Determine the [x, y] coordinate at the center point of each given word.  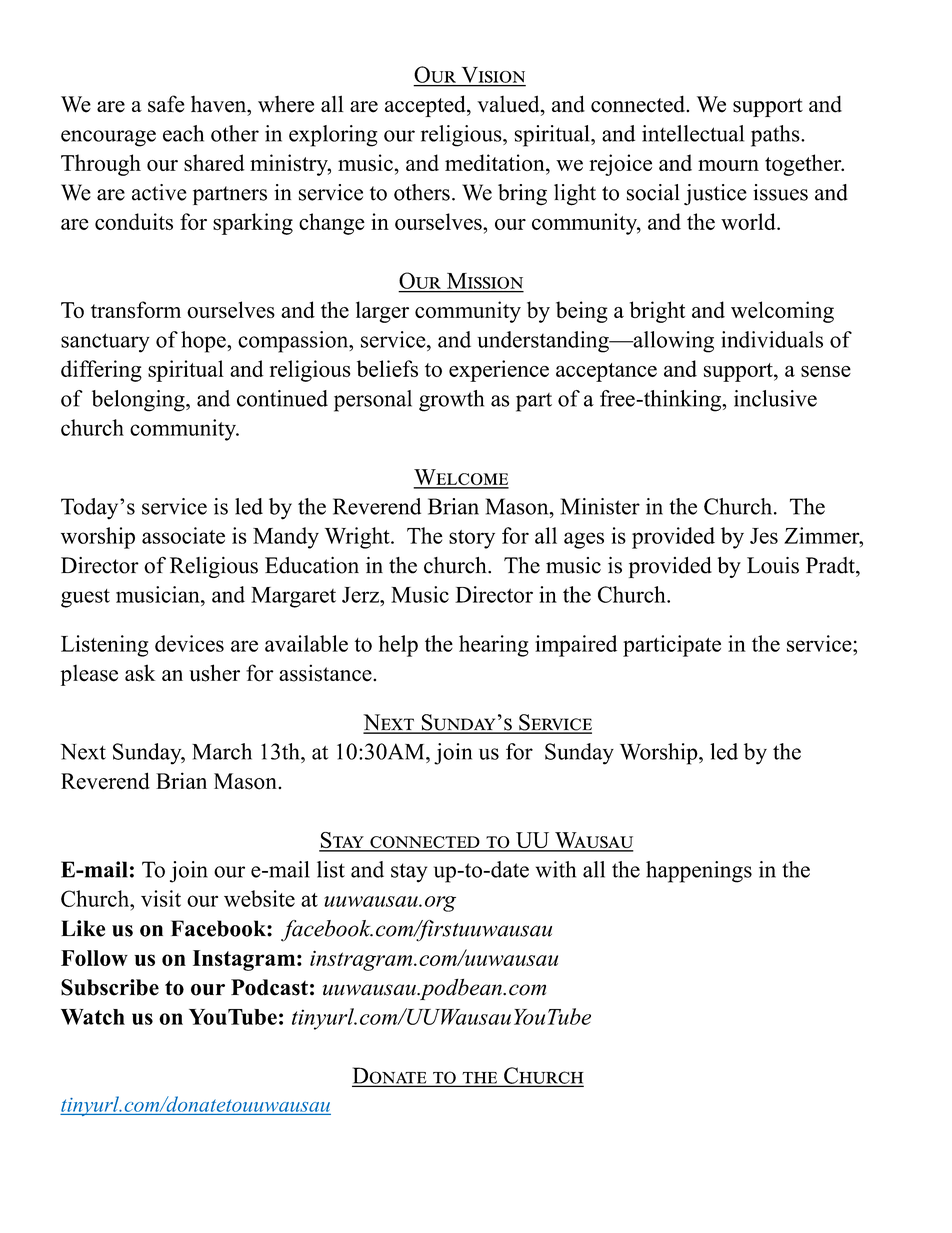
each [183, 133]
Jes [764, 536]
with [556, 869]
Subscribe [110, 987]
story [472, 539]
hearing [494, 646]
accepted [426, 106]
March [222, 751]
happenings [699, 872]
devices [189, 643]
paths [776, 136]
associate [183, 535]
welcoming [782, 312]
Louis [773, 565]
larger [382, 312]
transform [136, 309]
